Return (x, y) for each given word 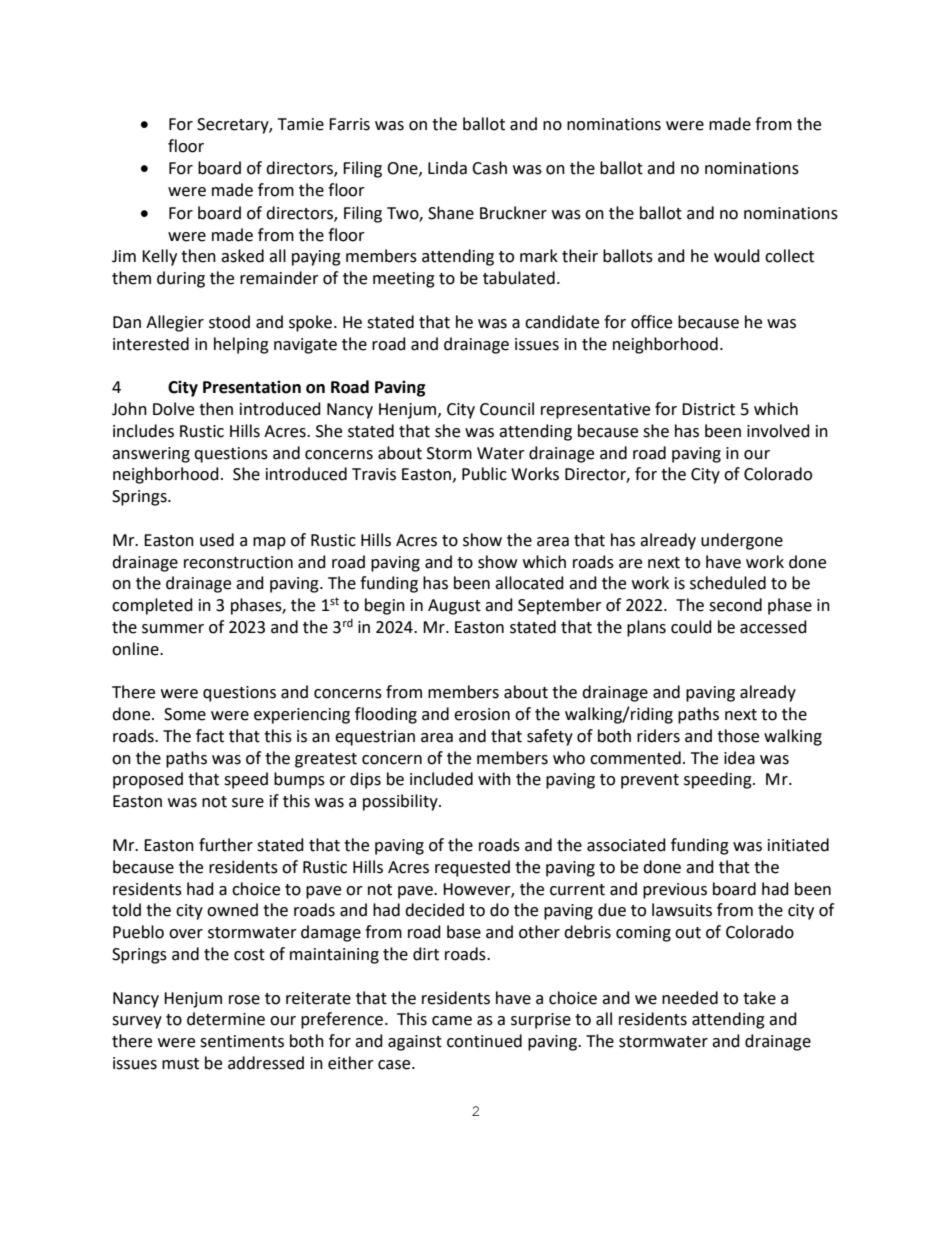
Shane (451, 213)
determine (226, 1019)
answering (151, 455)
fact (210, 736)
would (737, 256)
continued (484, 1041)
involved (778, 431)
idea (739, 758)
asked (242, 256)
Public (484, 474)
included (441, 779)
